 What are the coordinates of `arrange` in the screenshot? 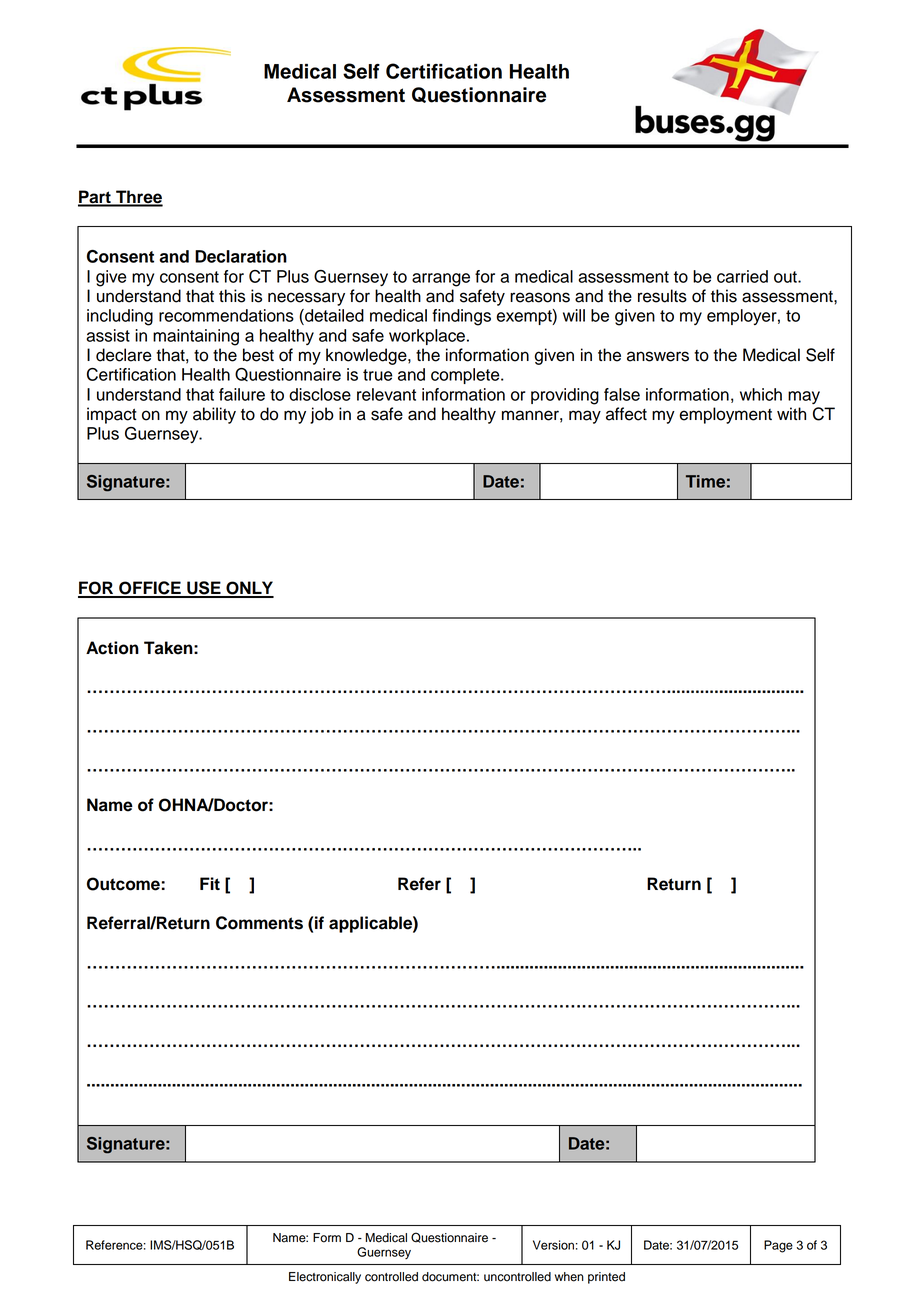 It's located at (441, 280).
